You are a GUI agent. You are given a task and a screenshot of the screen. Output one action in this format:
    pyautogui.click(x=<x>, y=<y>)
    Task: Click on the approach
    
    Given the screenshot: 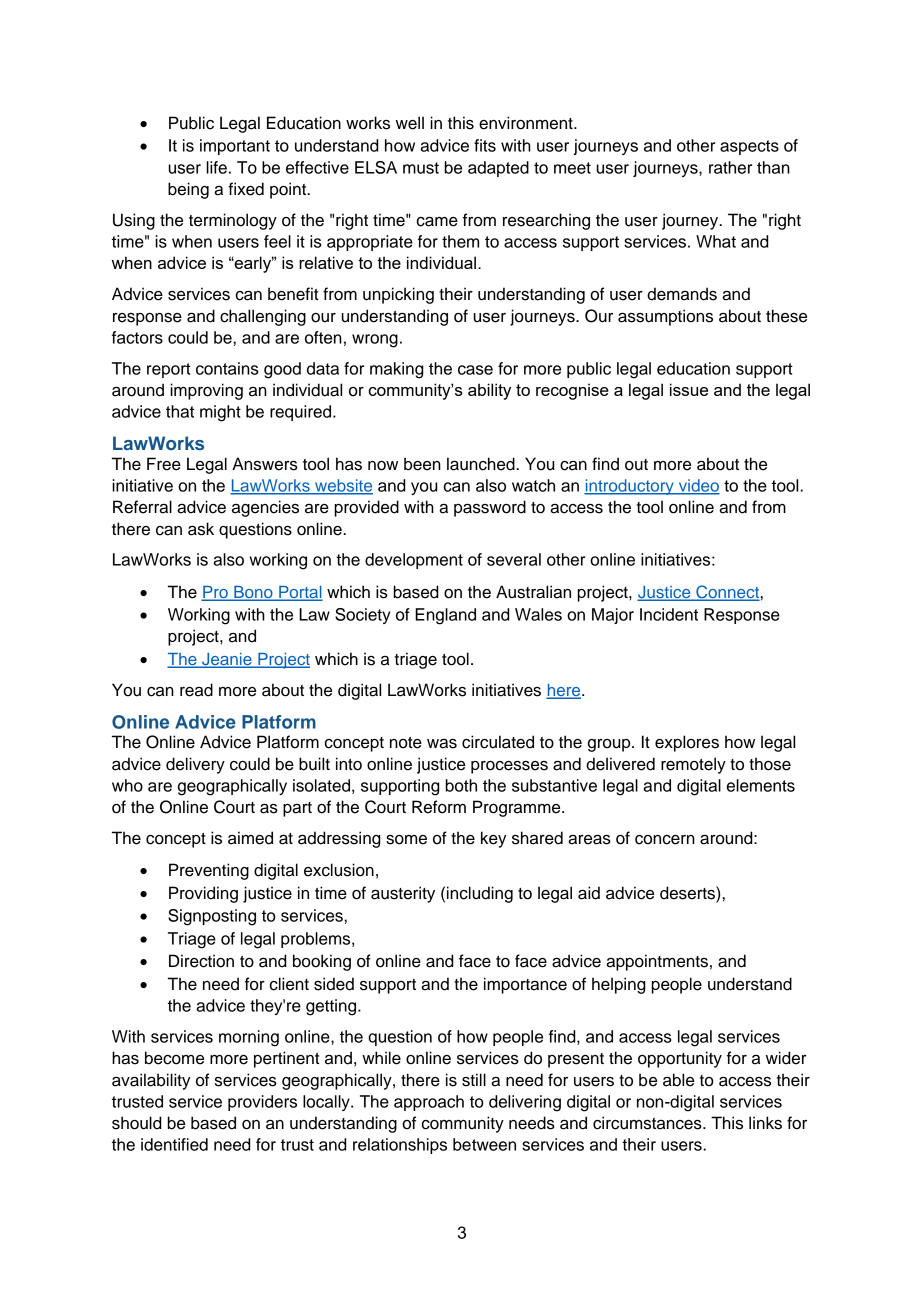 What is the action you would take?
    pyautogui.click(x=429, y=1103)
